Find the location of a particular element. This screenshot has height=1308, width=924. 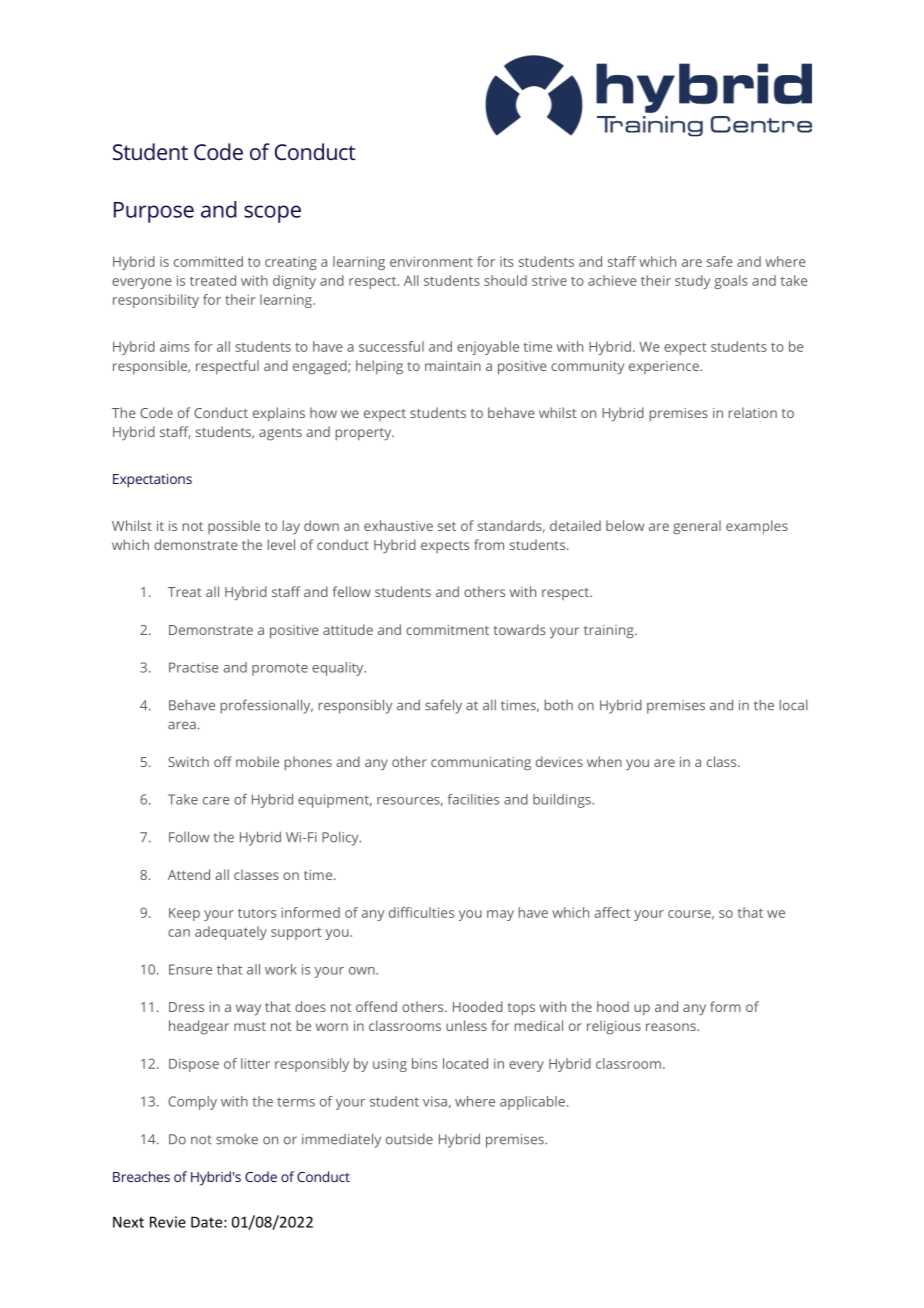

committed is located at coordinates (208, 261).
